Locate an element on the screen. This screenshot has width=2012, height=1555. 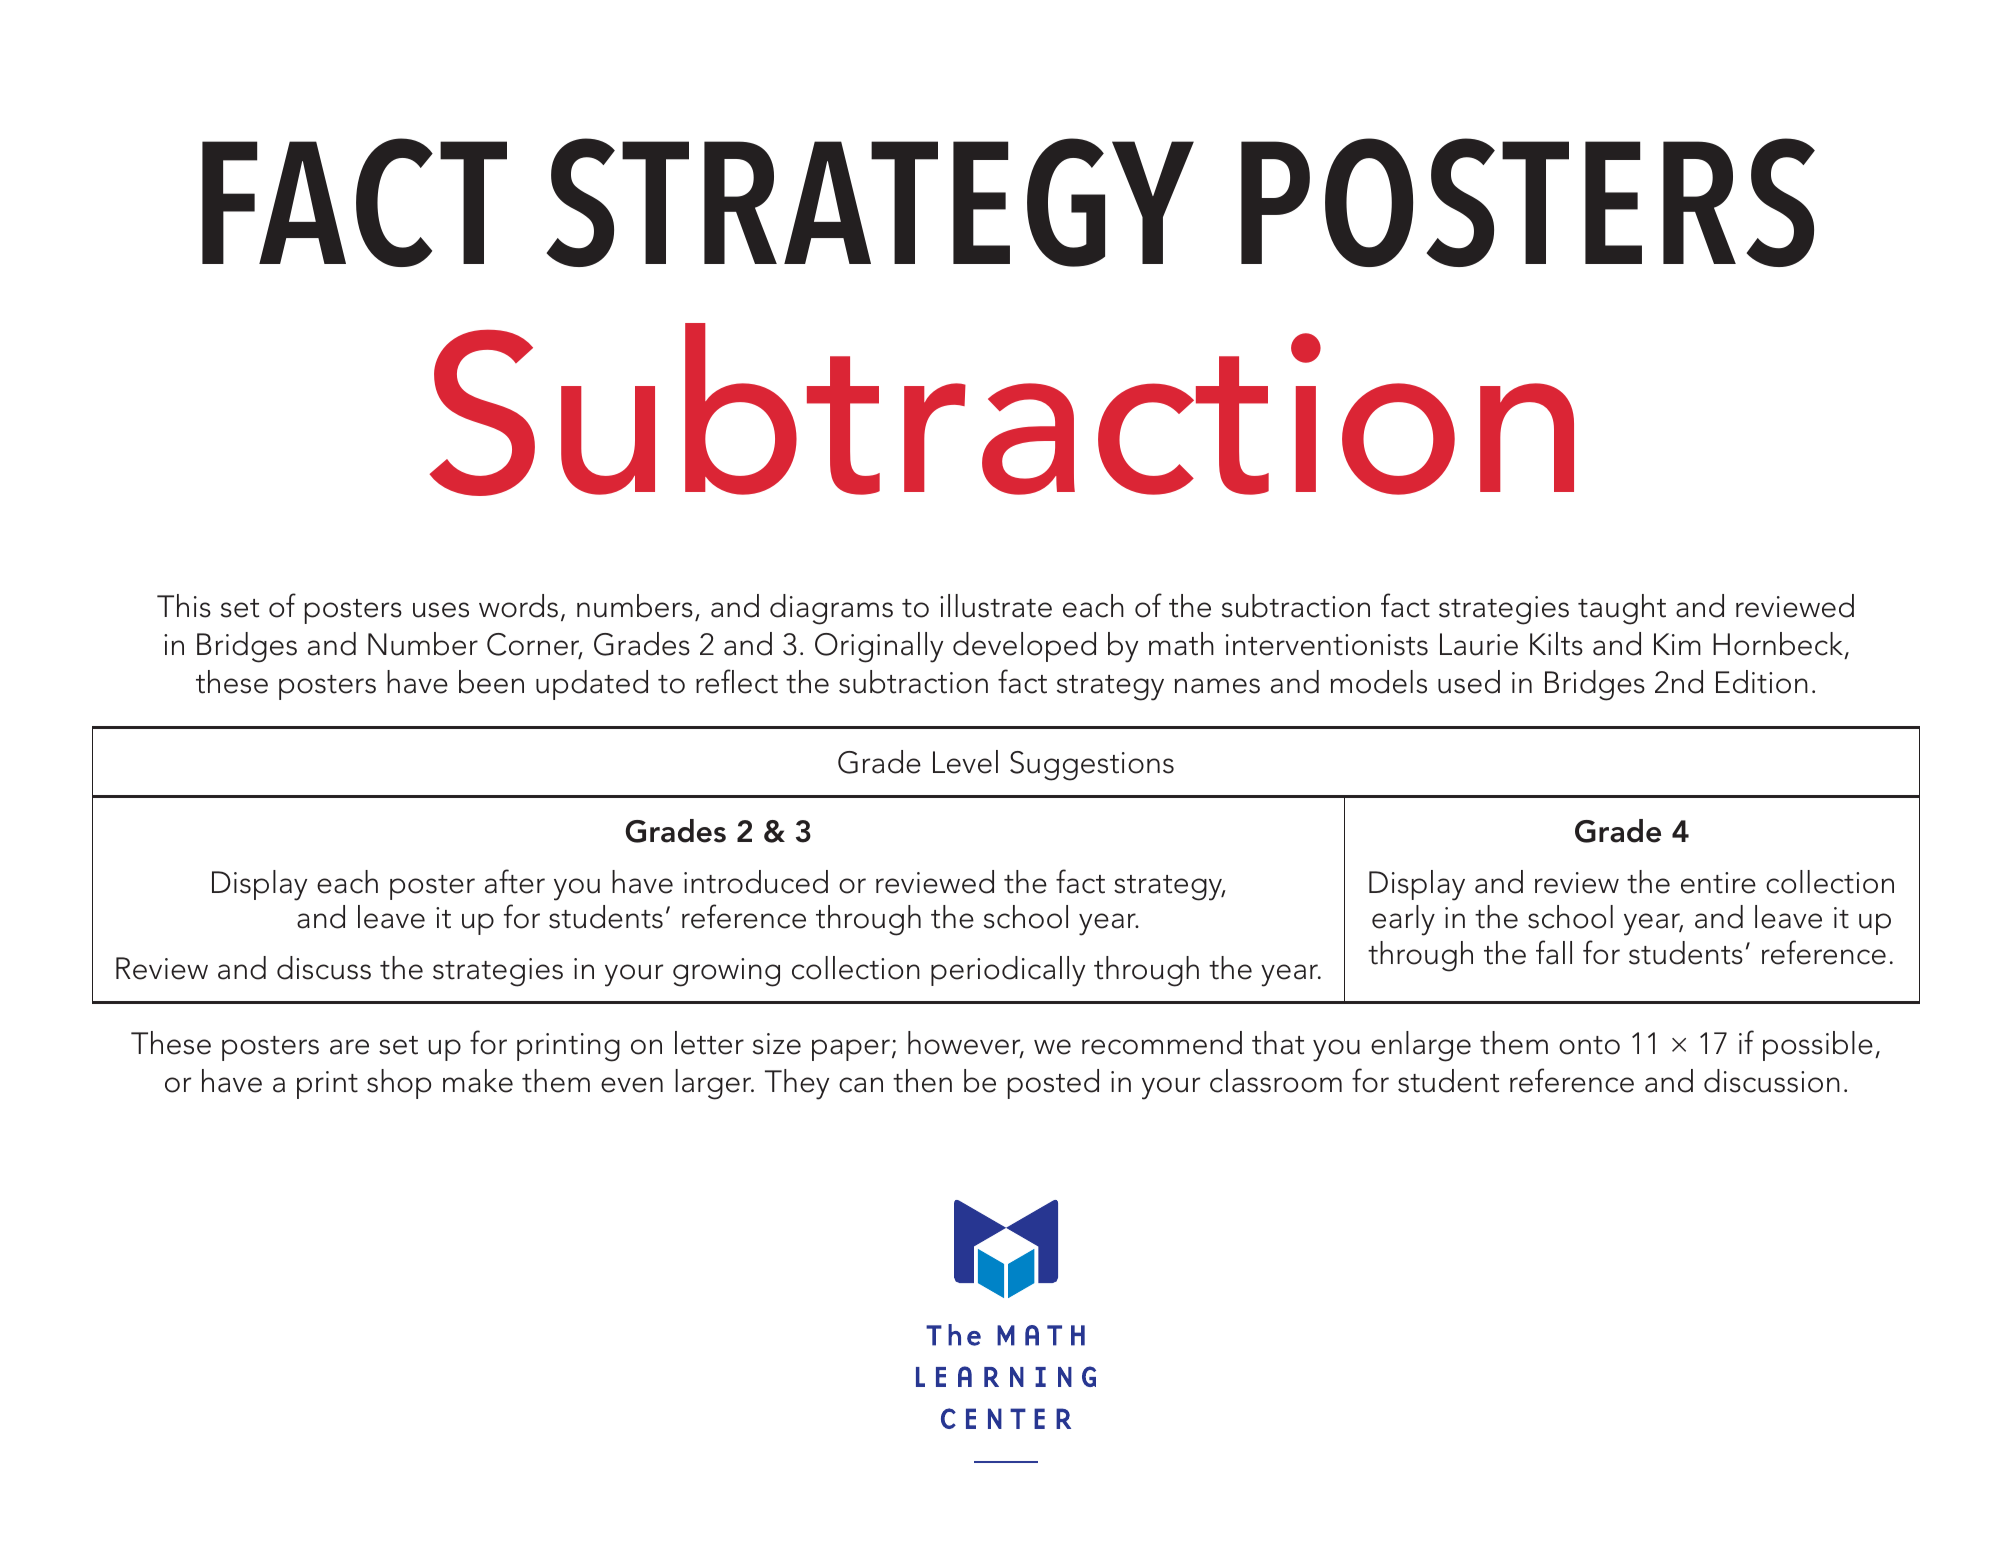
shop is located at coordinates (399, 1084).
